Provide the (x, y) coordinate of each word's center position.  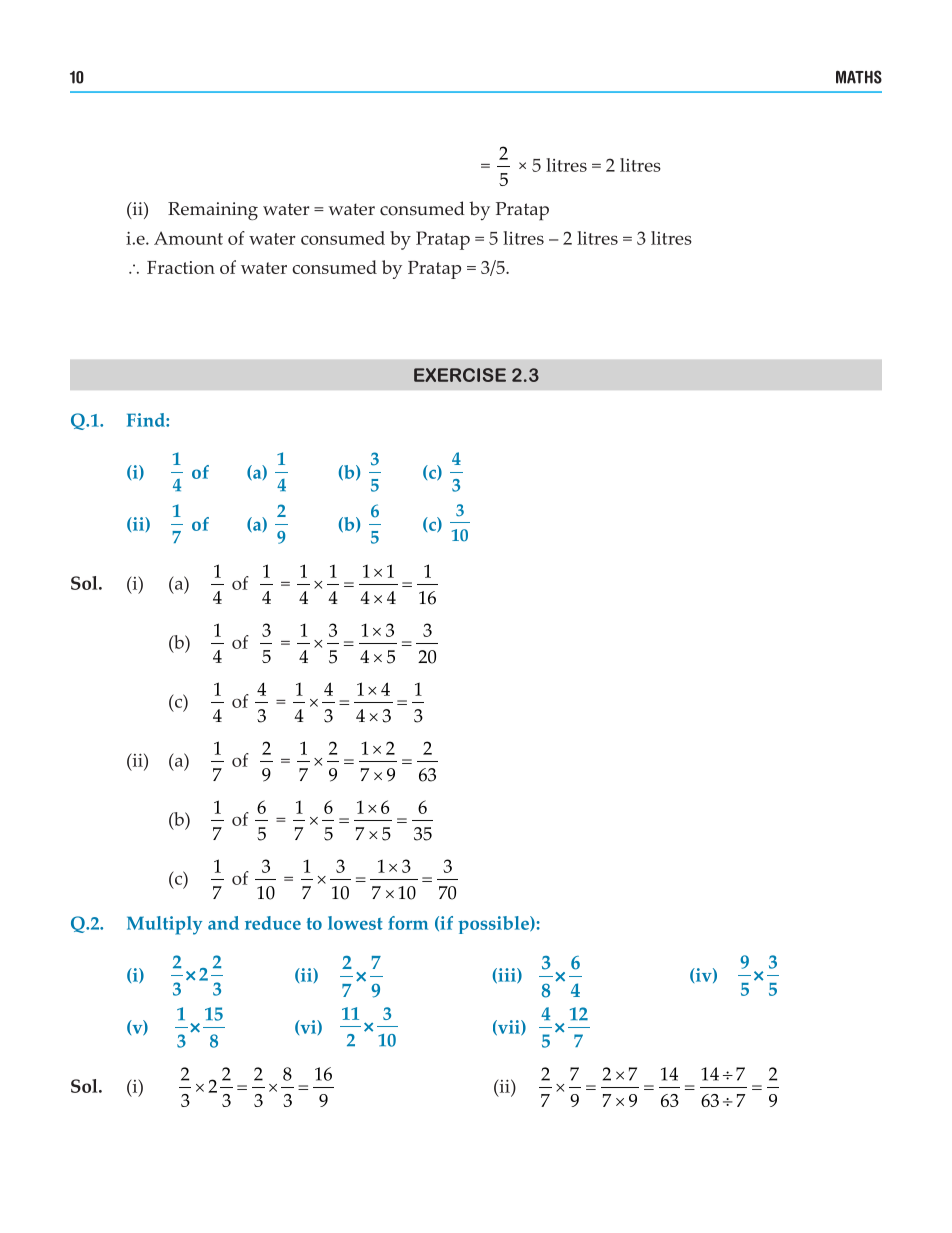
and (223, 923)
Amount (188, 238)
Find (147, 420)
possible (494, 925)
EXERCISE (460, 375)
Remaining (213, 211)
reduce (273, 923)
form (408, 923)
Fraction (181, 267)
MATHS (859, 77)
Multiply (164, 925)
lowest (355, 923)
